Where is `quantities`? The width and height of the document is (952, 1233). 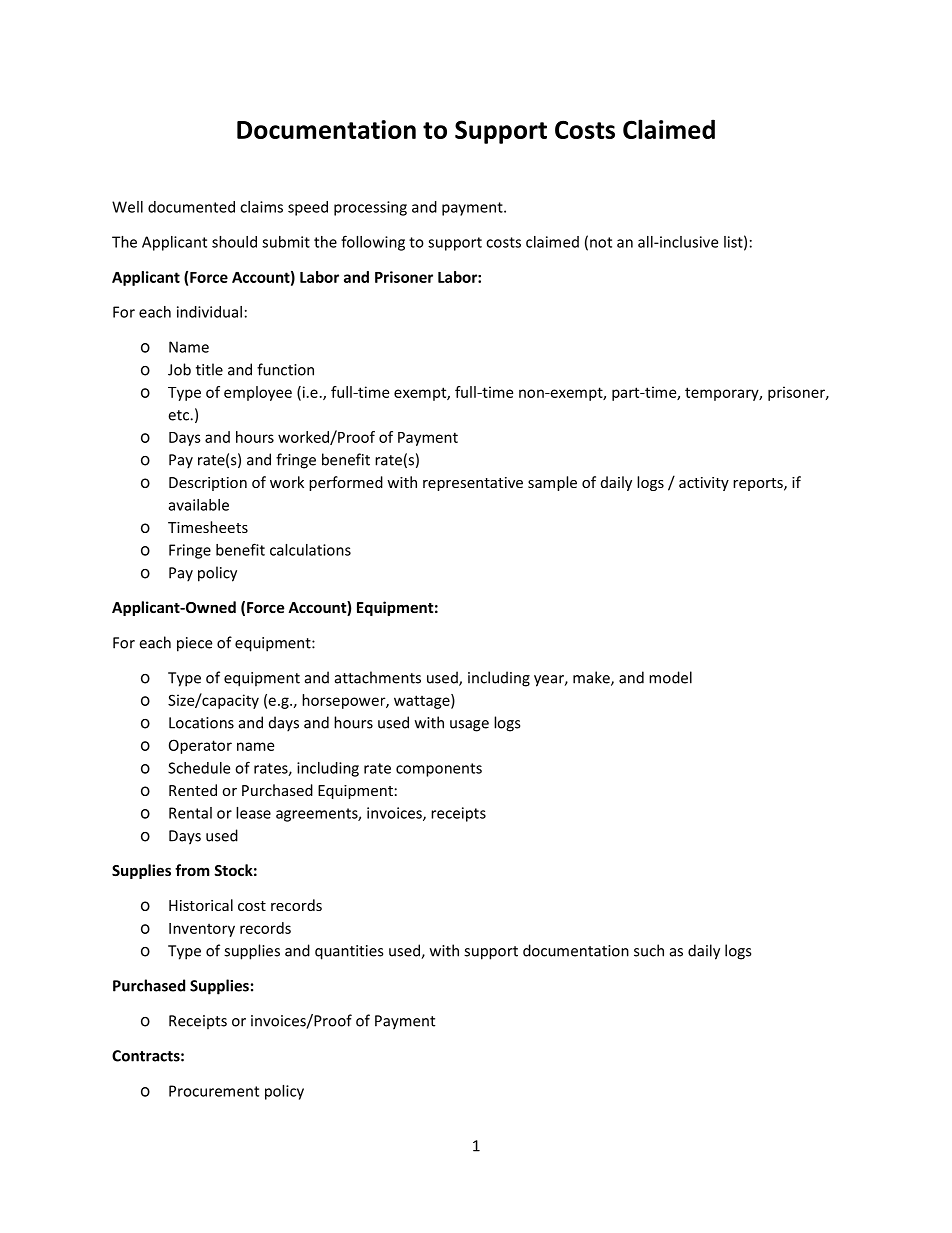 quantities is located at coordinates (349, 952).
